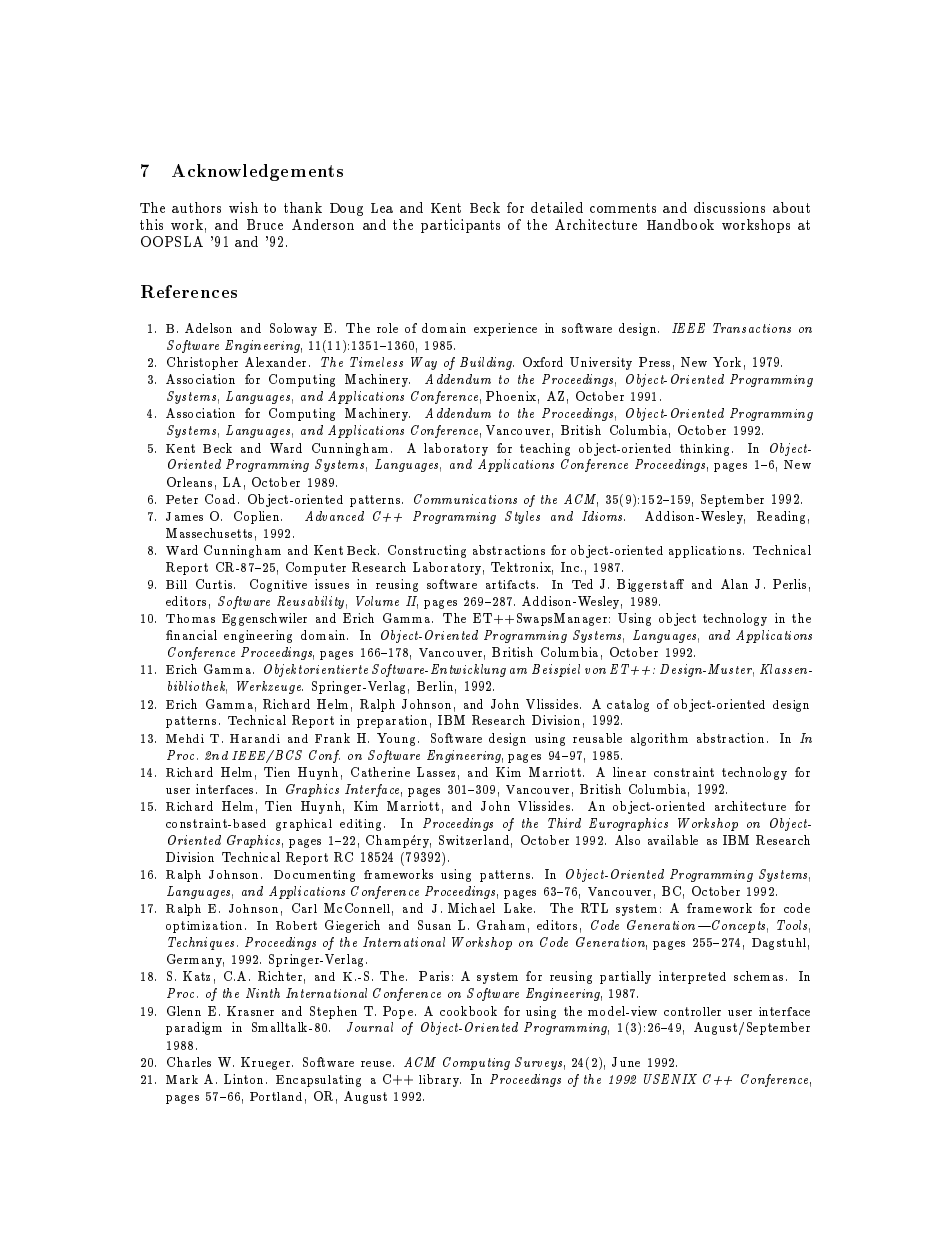 This screenshot has width=952, height=1233. I want to click on wish, so click(243, 207).
